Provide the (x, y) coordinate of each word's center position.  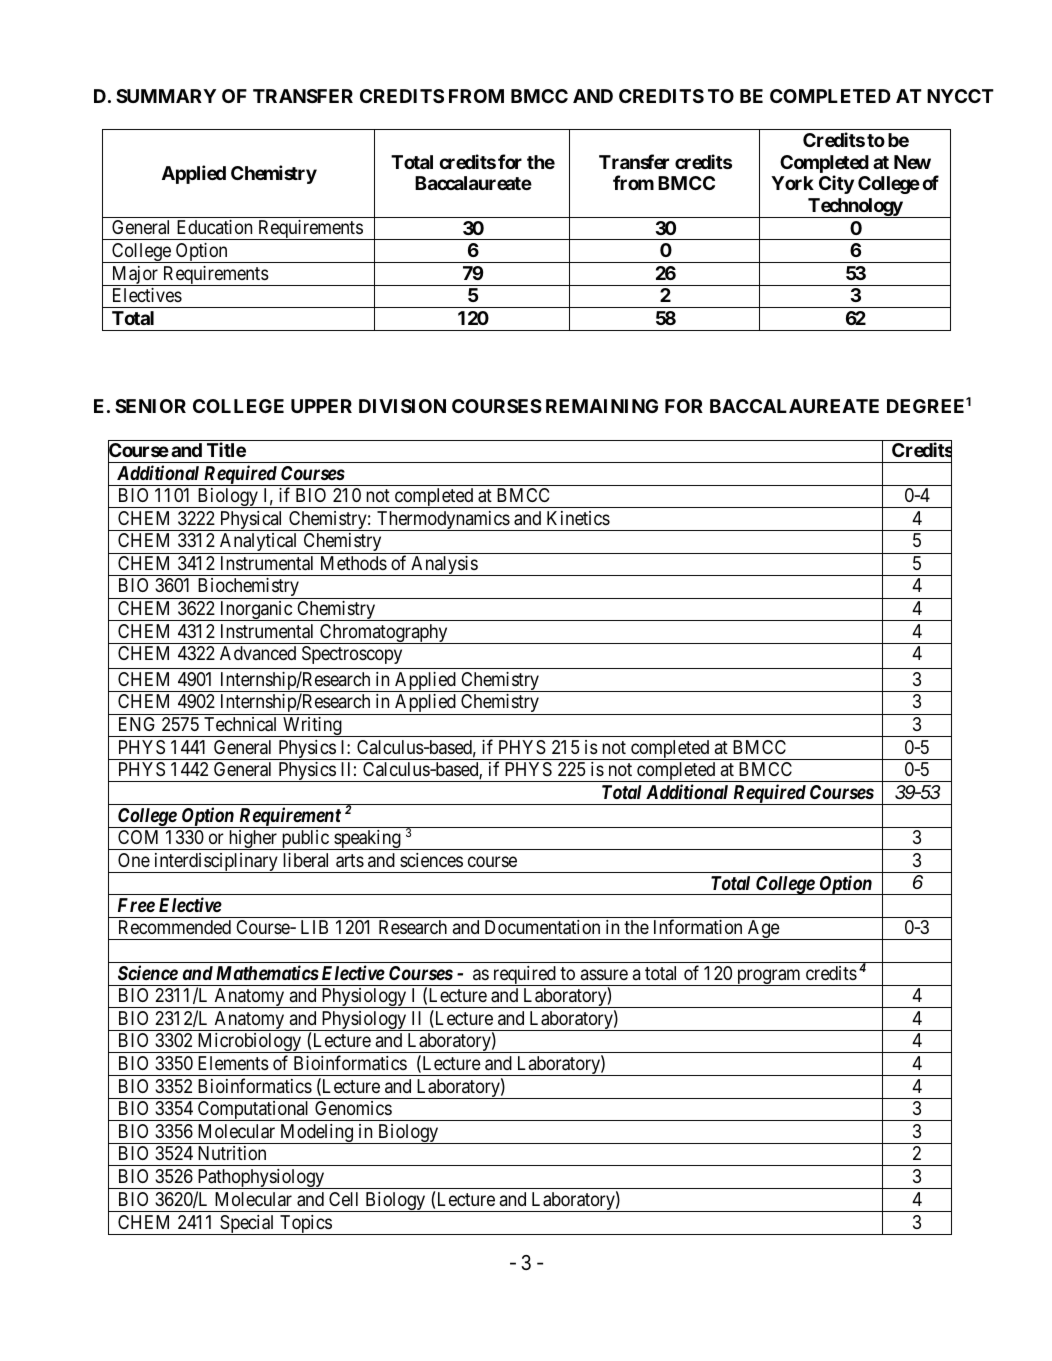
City (836, 184)
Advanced (258, 653)
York (792, 183)
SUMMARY (166, 96)
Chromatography (384, 634)
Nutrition (232, 1153)
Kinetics (578, 518)
